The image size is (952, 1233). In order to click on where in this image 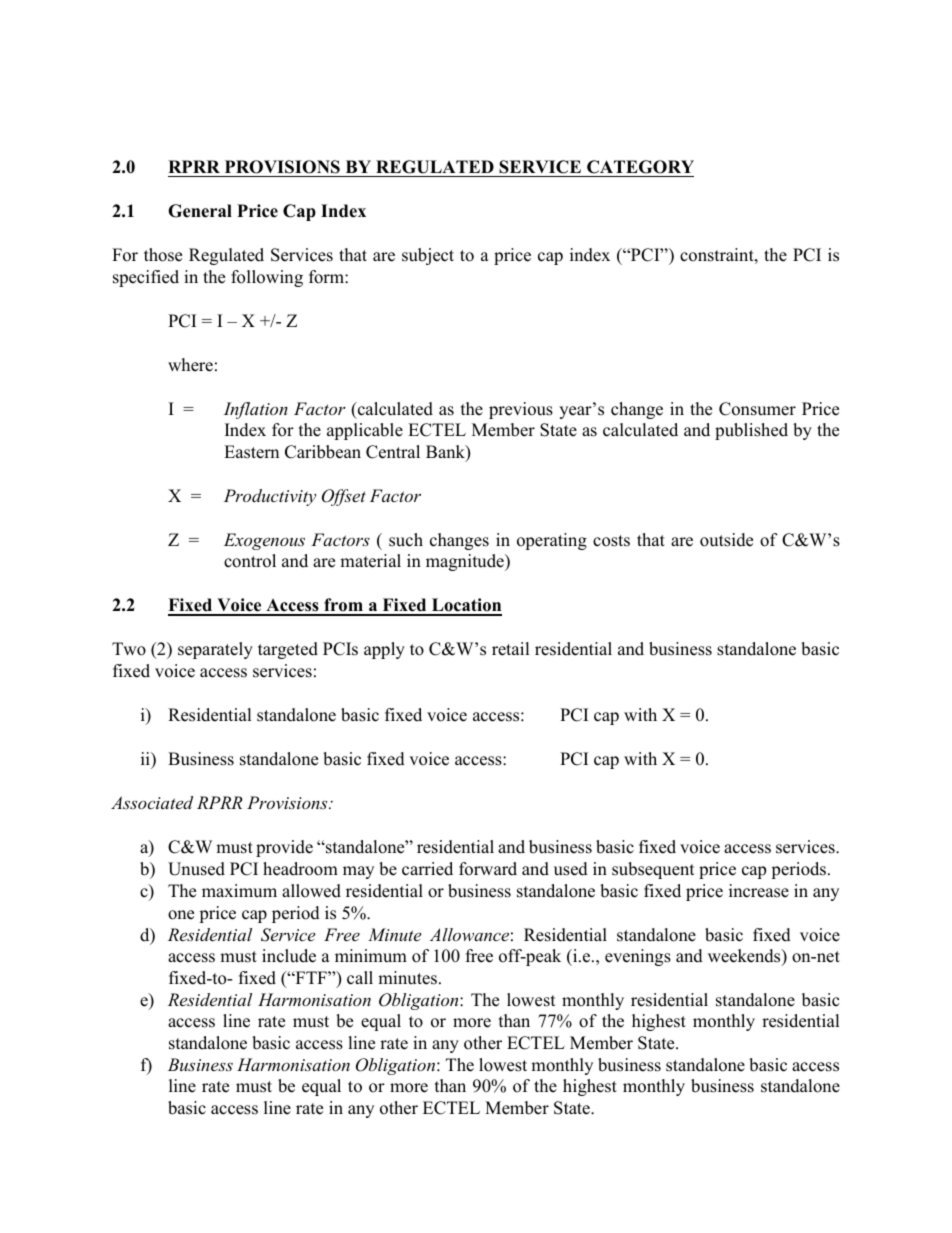, I will do `click(190, 365)`.
